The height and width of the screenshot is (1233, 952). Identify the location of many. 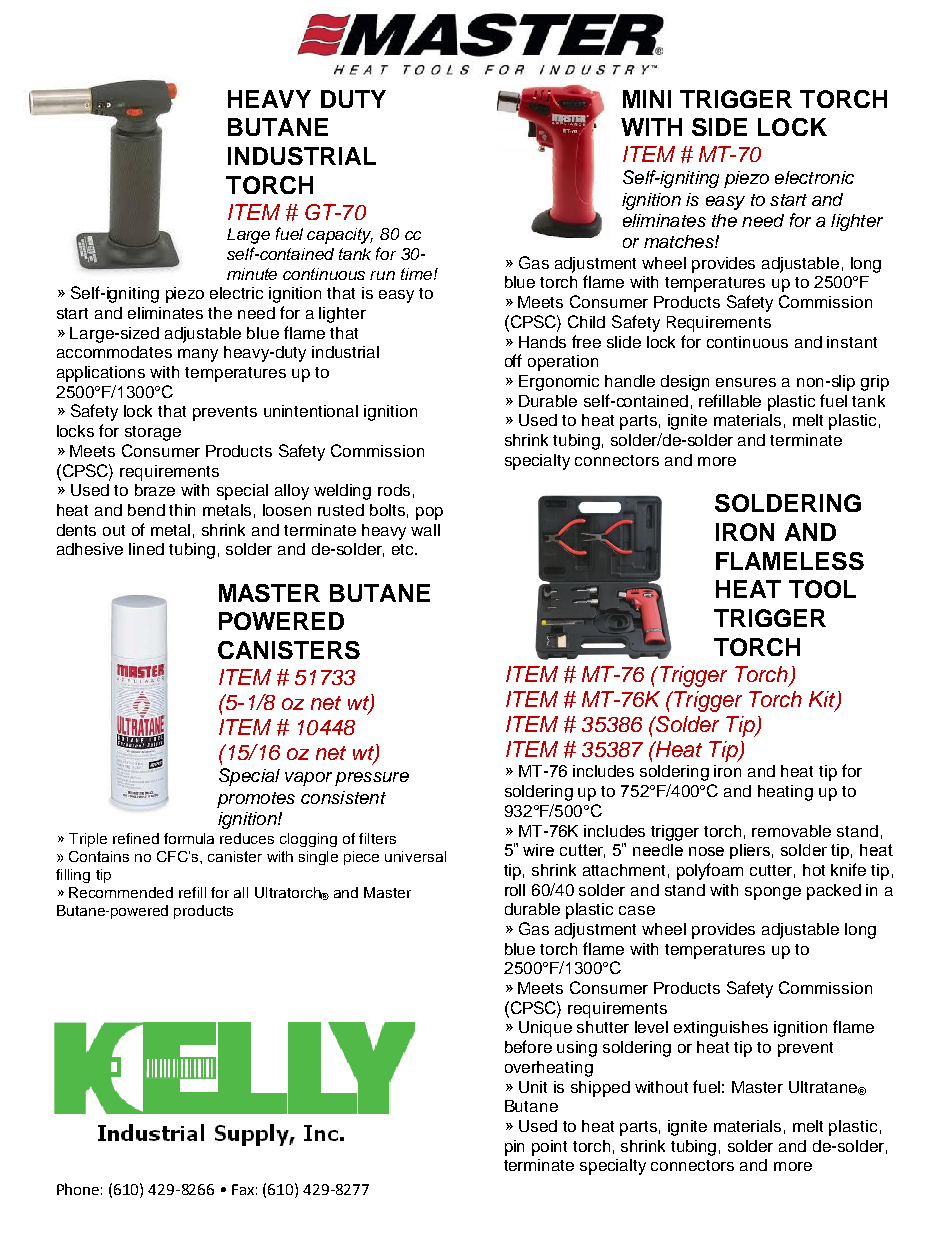
(198, 355).
